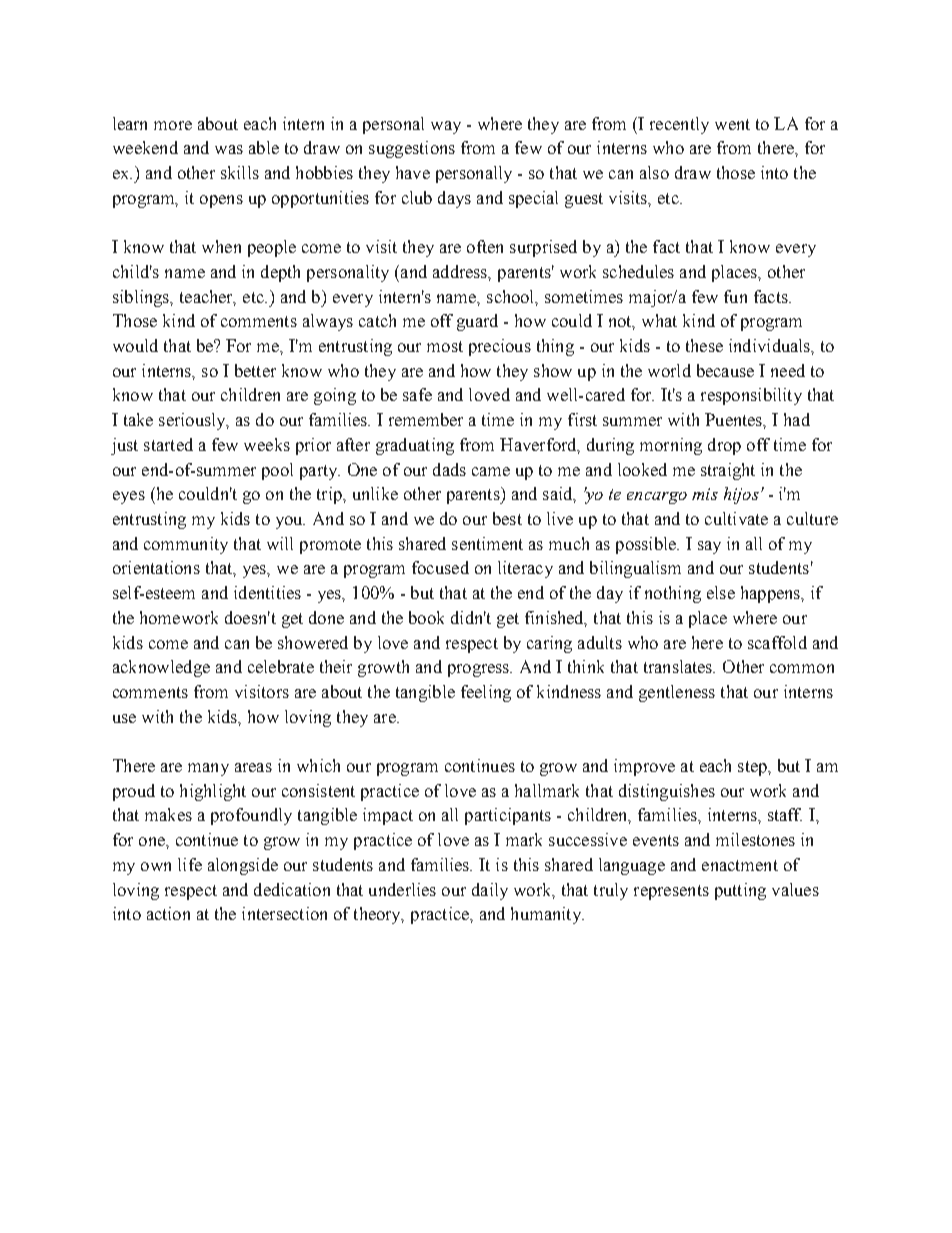 The image size is (952, 1233). I want to click on guard, so click(477, 322).
